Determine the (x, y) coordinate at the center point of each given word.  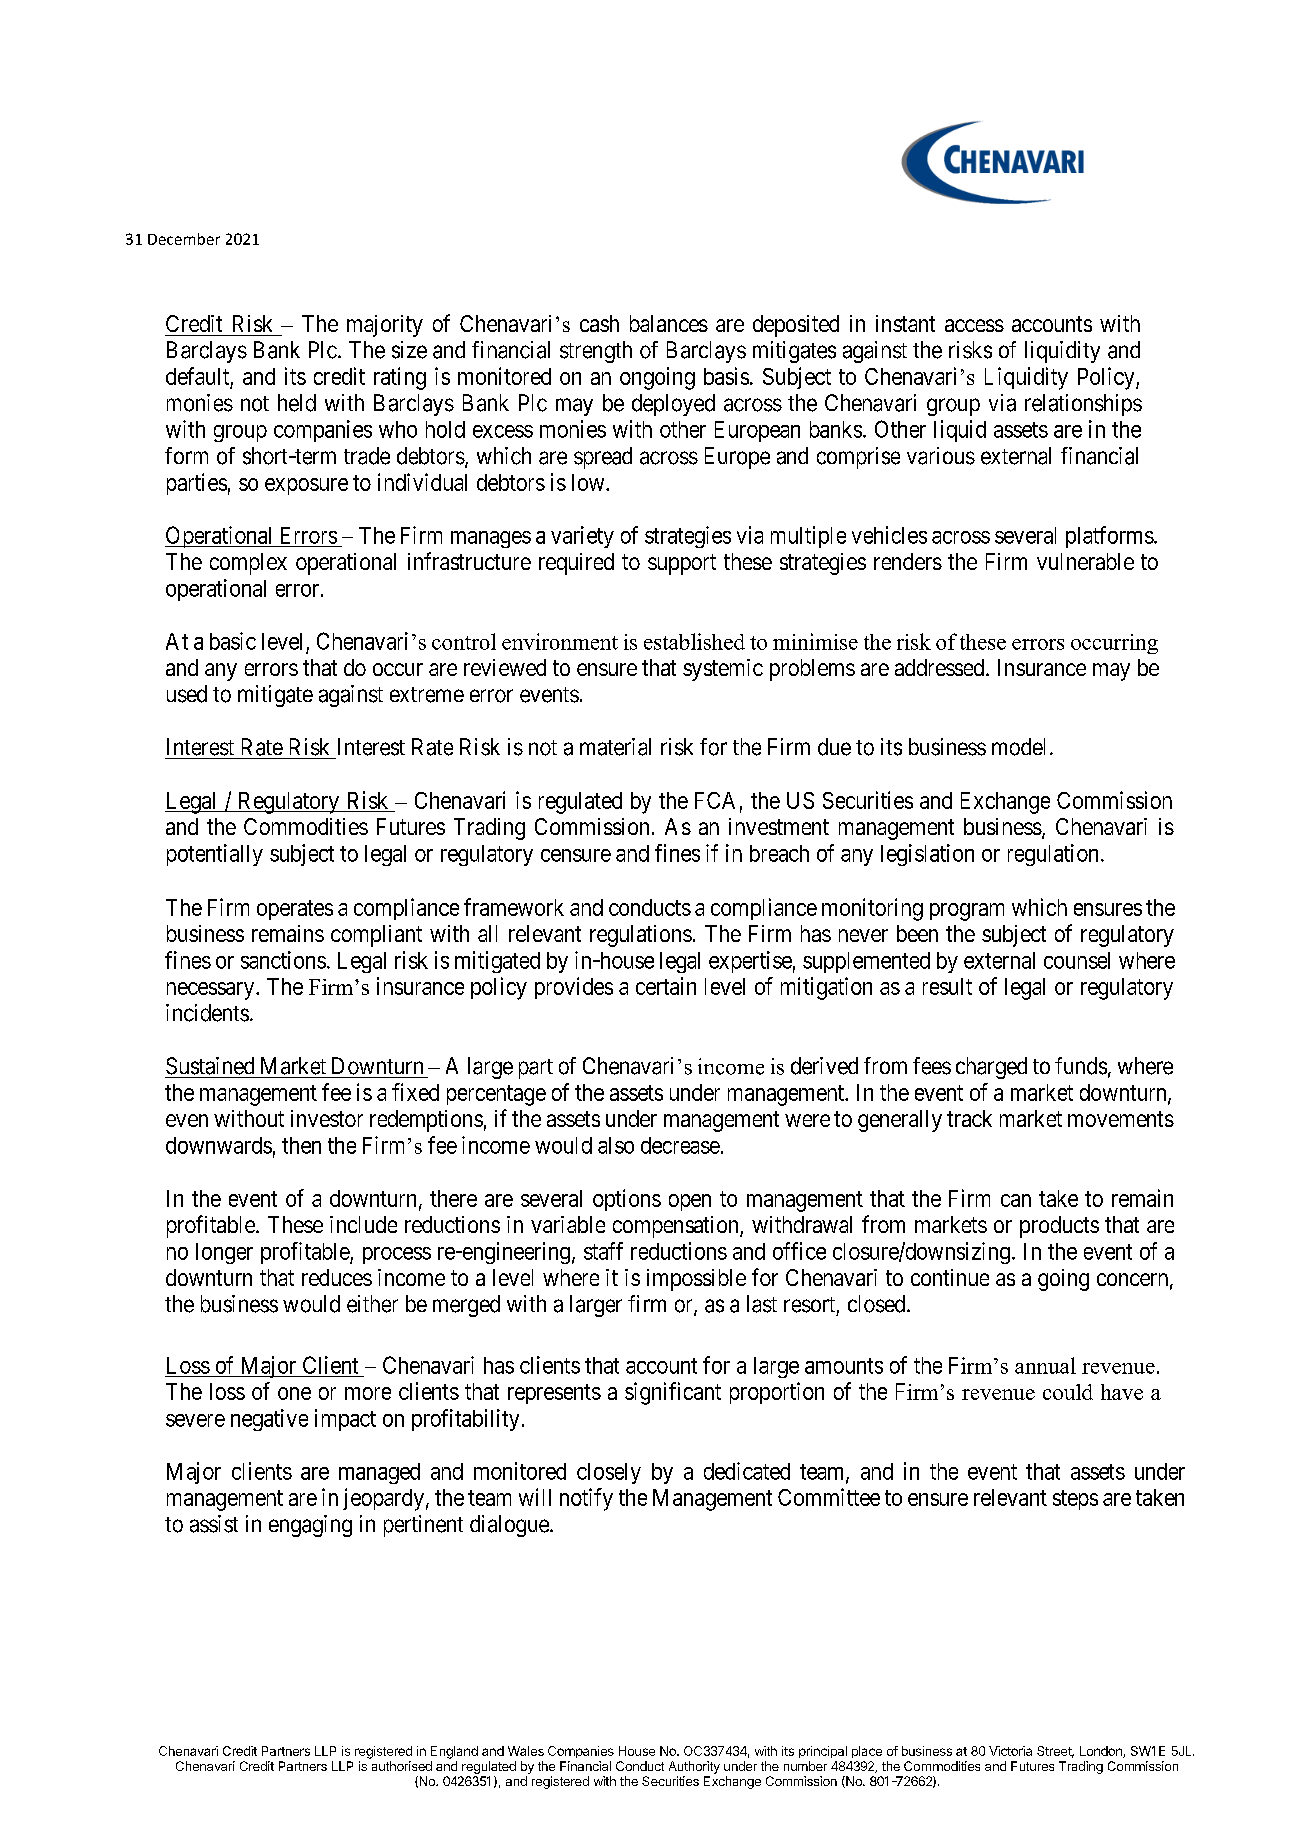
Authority (694, 1767)
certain (666, 986)
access (974, 325)
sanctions (283, 960)
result (947, 986)
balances (669, 323)
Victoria (1010, 1751)
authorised (402, 1766)
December (184, 239)
